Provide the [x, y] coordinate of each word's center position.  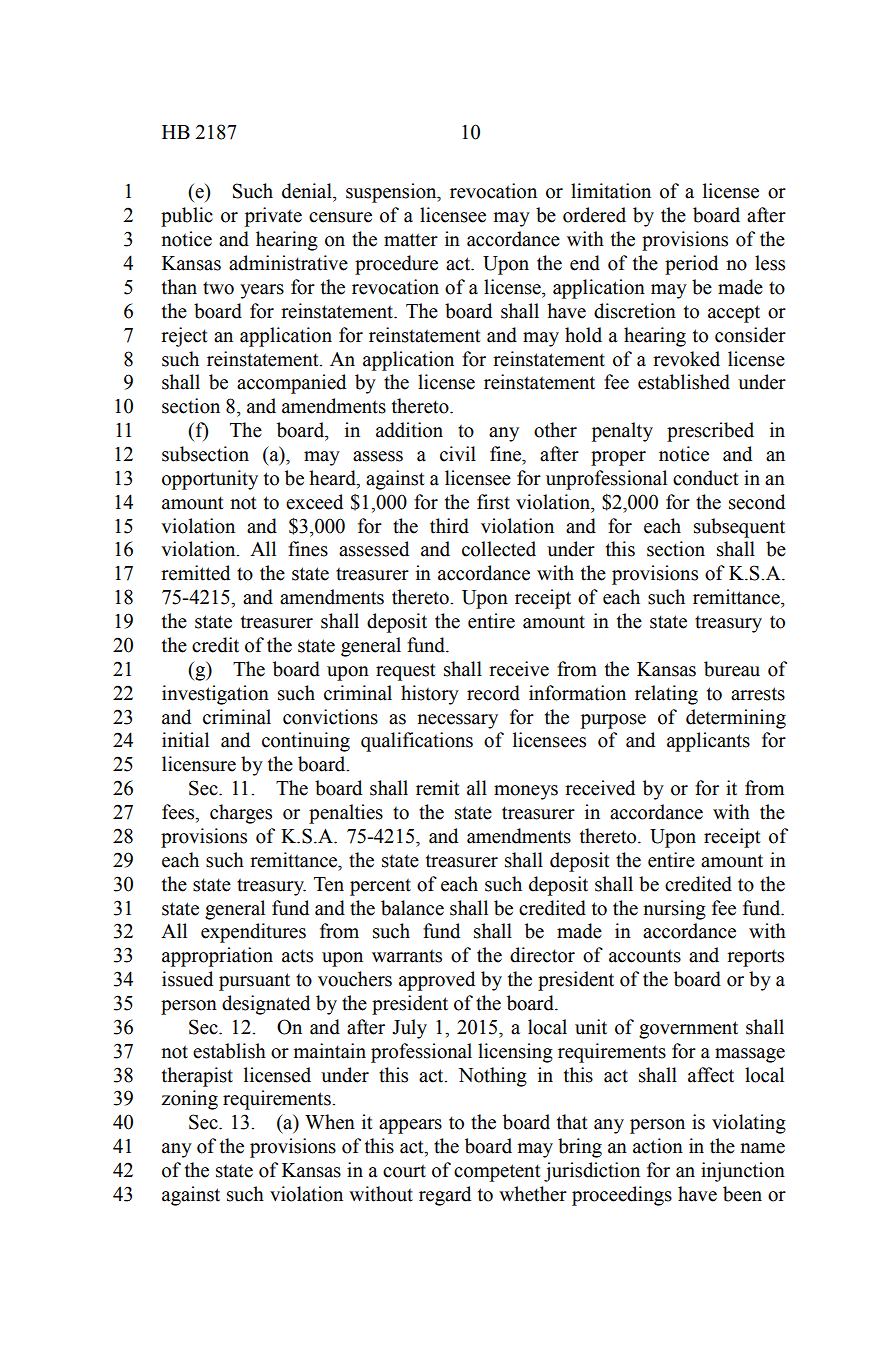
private [273, 217]
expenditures [253, 933]
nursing [674, 910]
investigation [215, 695]
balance [412, 908]
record [493, 693]
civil [458, 454]
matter [411, 240]
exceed [314, 502]
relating [666, 695]
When [330, 1122]
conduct [706, 478]
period [691, 265]
